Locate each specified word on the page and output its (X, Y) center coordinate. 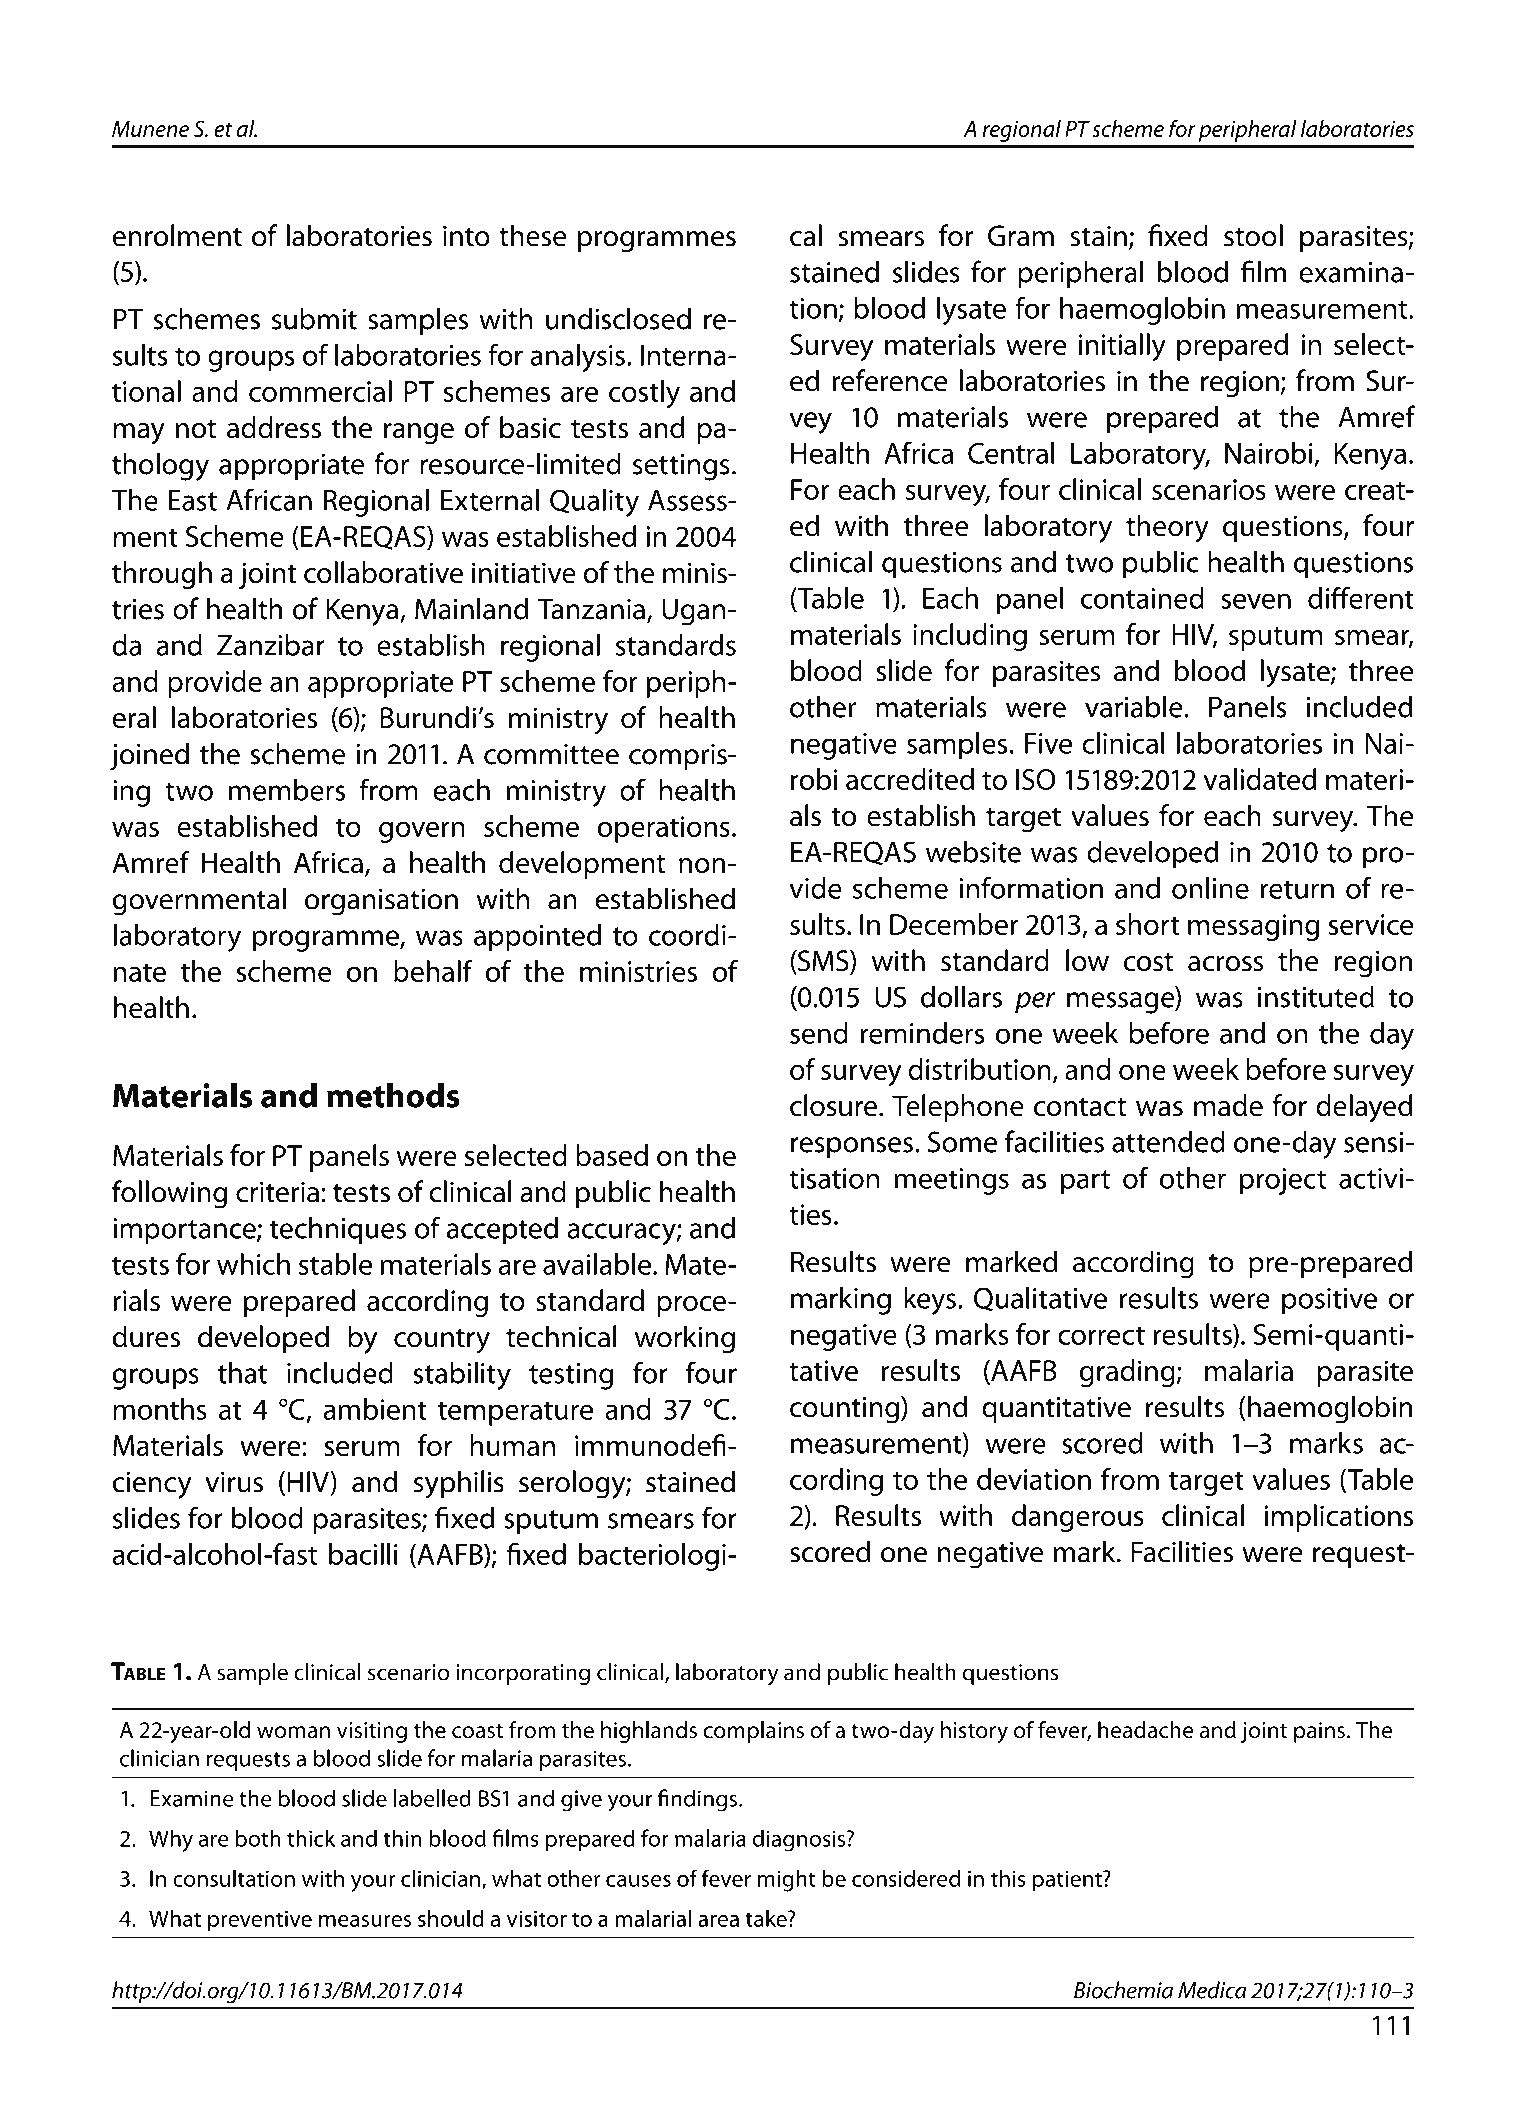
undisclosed (618, 318)
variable (1135, 706)
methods (393, 1095)
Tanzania (591, 609)
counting (846, 1410)
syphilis (459, 1484)
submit (314, 318)
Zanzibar (271, 645)
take (767, 1918)
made (1228, 1105)
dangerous (1078, 1518)
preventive (260, 1921)
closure (835, 1105)
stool (1253, 235)
